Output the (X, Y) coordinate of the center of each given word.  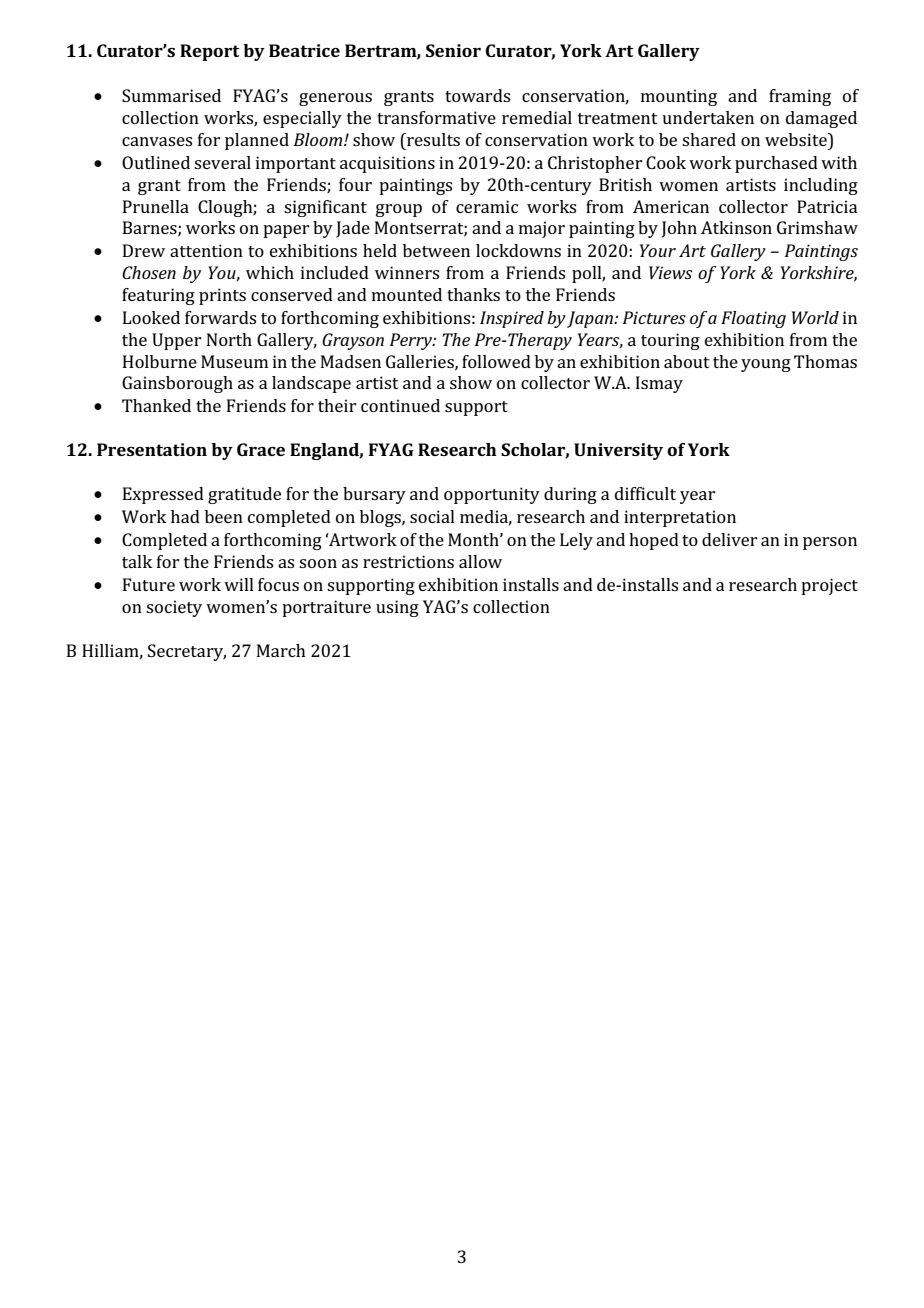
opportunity (492, 495)
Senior (453, 50)
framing (800, 97)
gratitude (244, 495)
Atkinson (736, 227)
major (542, 229)
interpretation (680, 518)
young (766, 365)
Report (209, 52)
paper (286, 231)
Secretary (187, 652)
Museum (234, 361)
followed (496, 361)
